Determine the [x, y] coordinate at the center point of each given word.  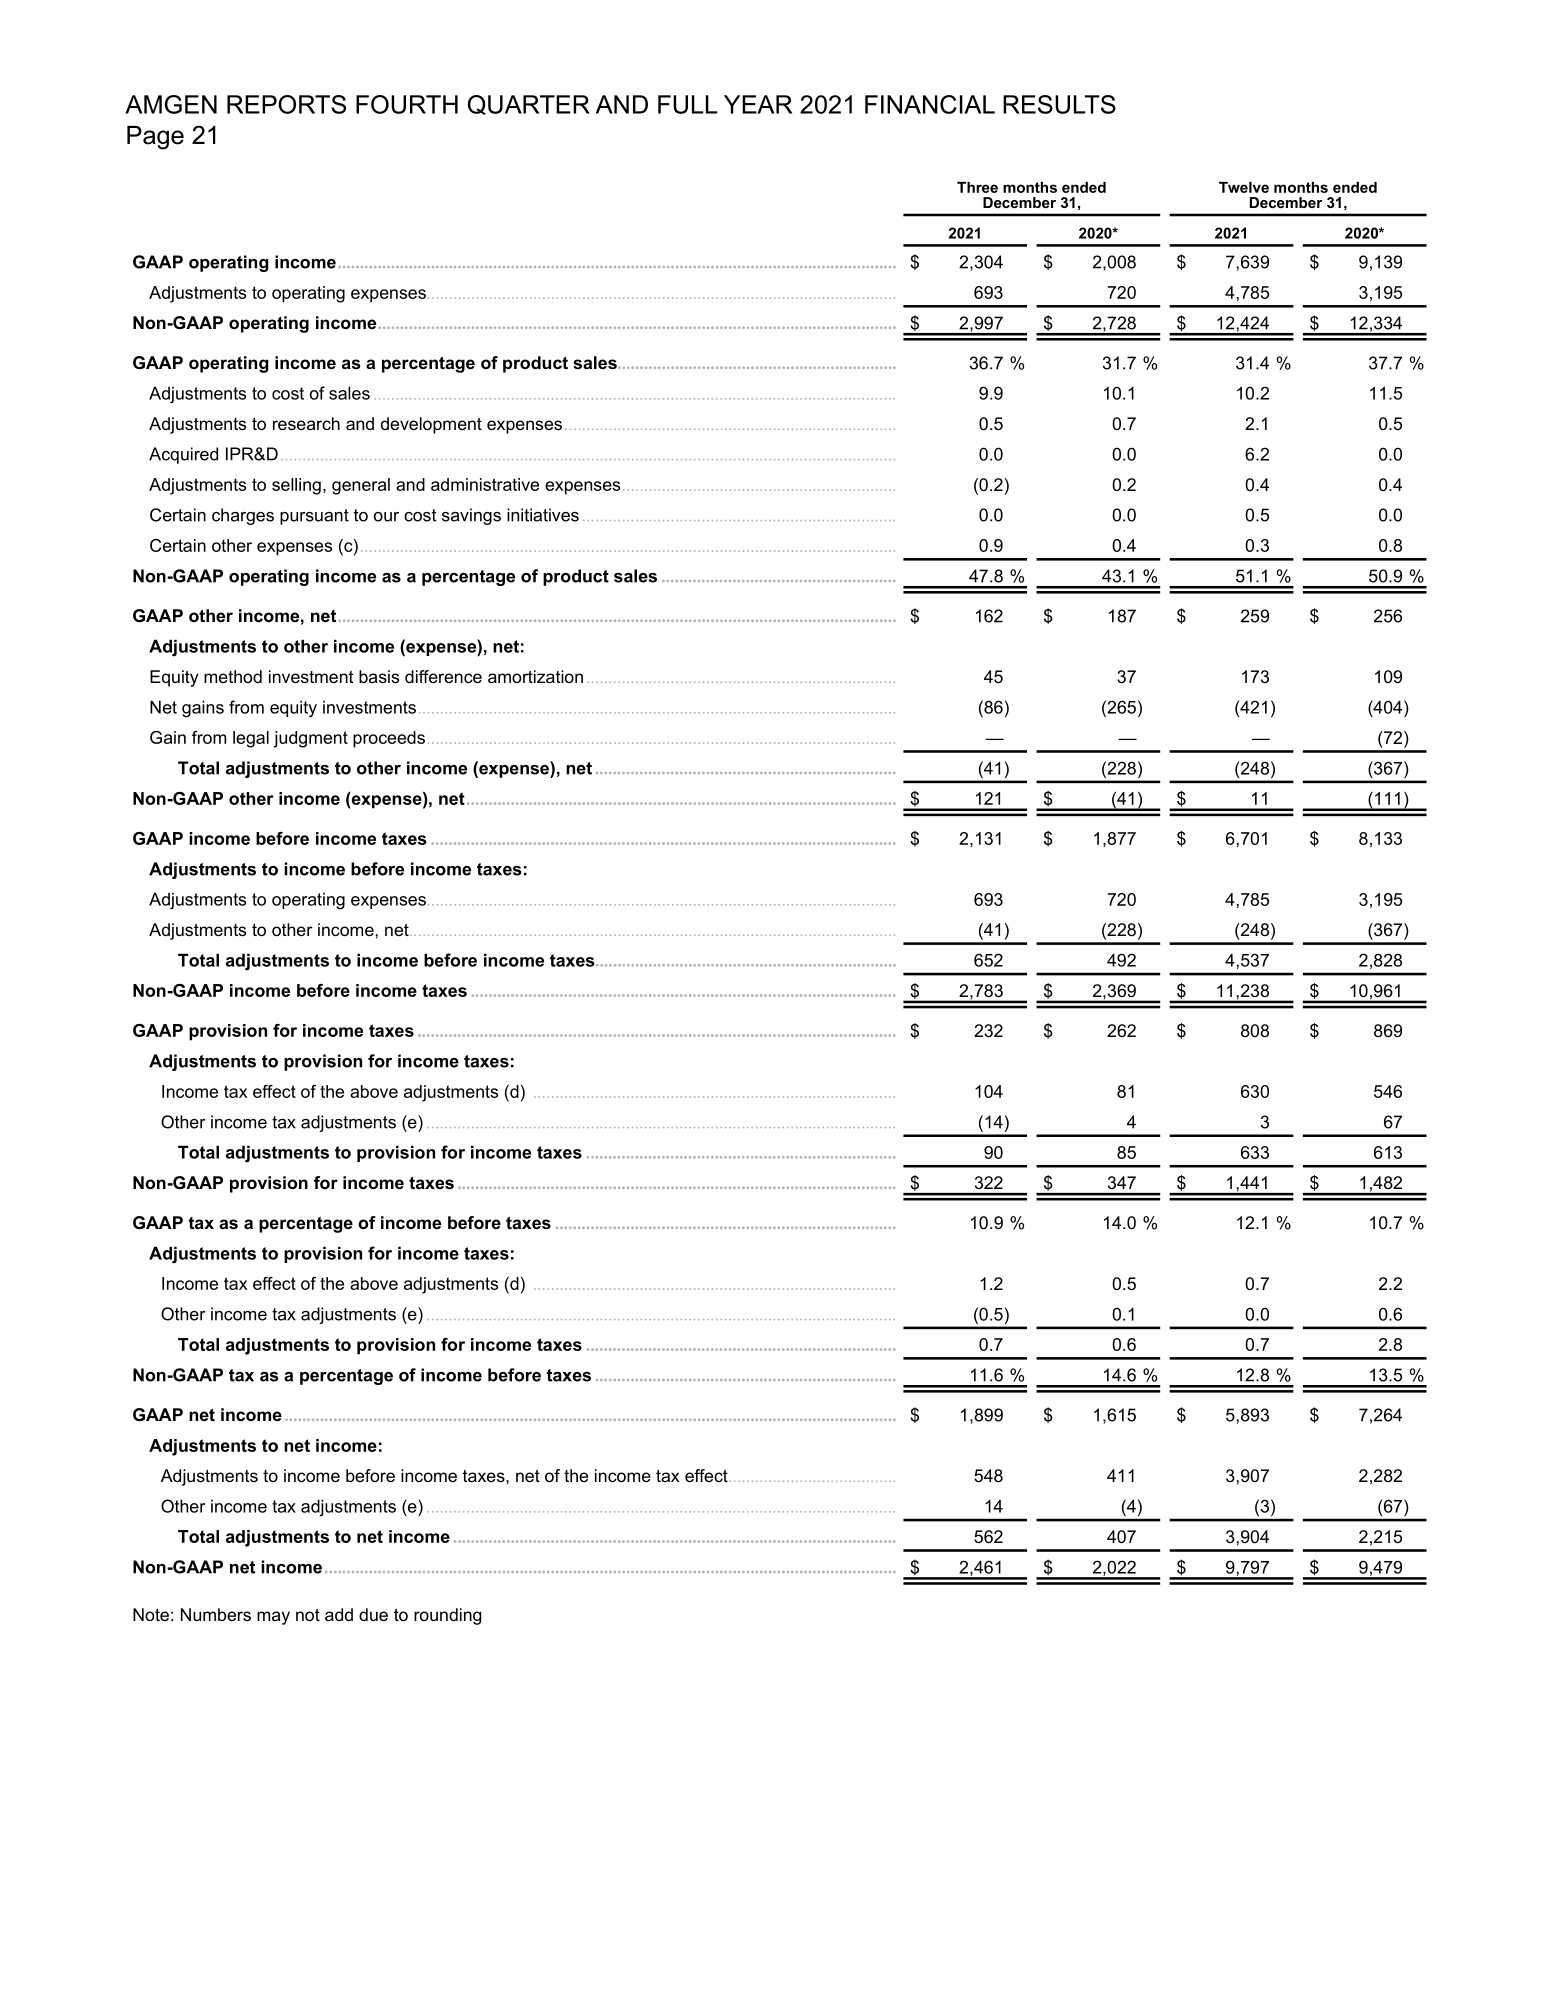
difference [443, 676]
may [273, 1618]
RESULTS [1059, 104]
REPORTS [286, 104]
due [373, 1614]
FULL [688, 104]
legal [251, 739]
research [306, 423]
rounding [447, 1616]
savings [471, 516]
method [233, 676]
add [339, 1614]
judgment [311, 739]
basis [379, 676]
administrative [485, 484]
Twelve [1244, 187]
